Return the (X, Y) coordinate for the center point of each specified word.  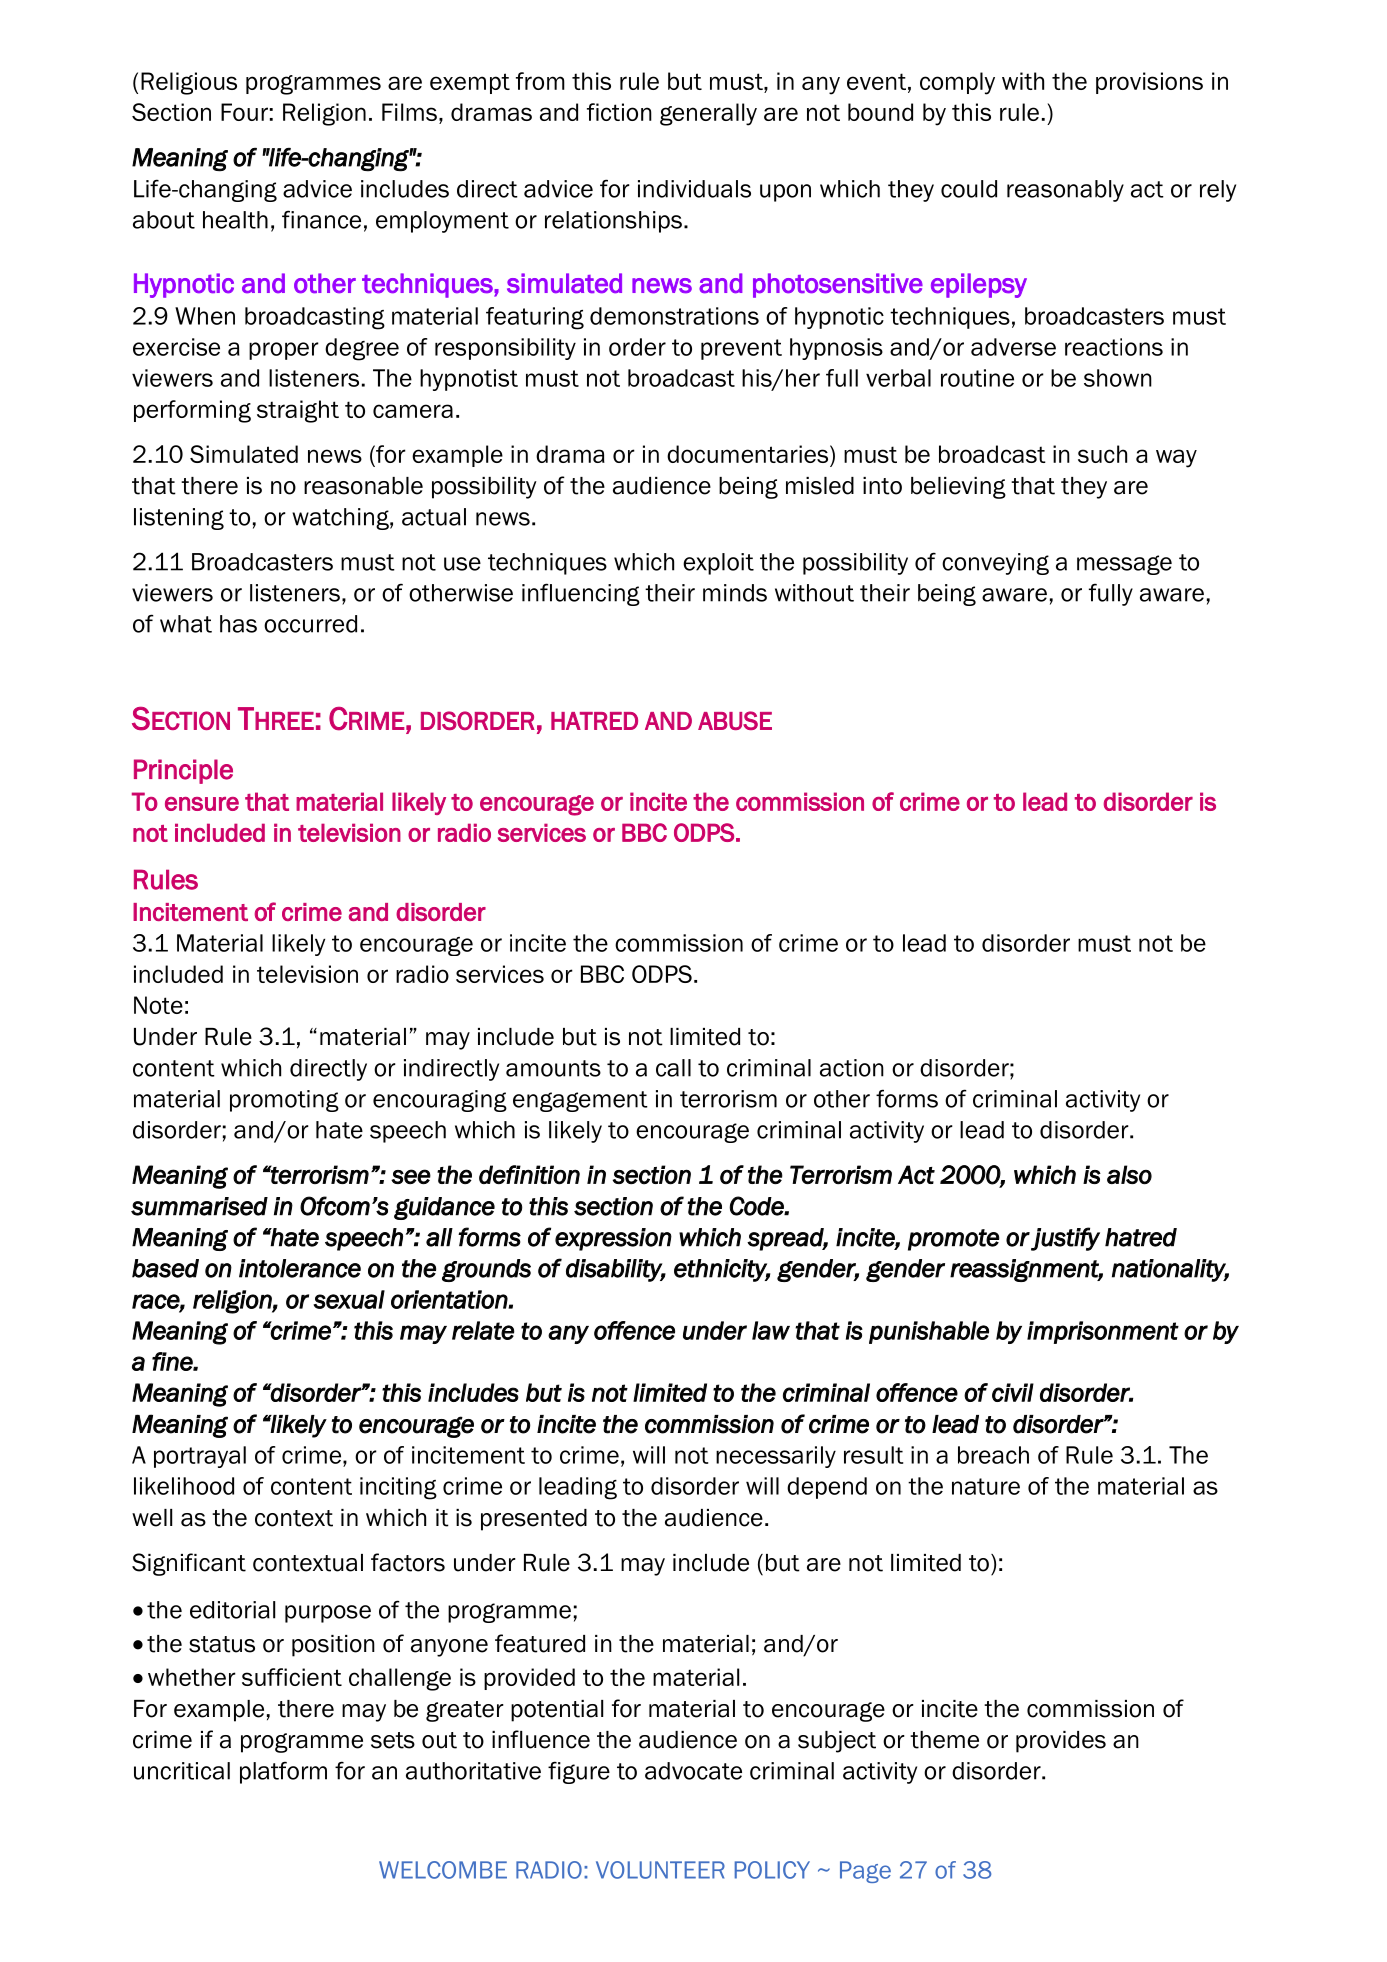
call (673, 1068)
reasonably (1065, 191)
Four (244, 112)
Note (158, 1005)
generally (708, 114)
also (1129, 1175)
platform (283, 1772)
